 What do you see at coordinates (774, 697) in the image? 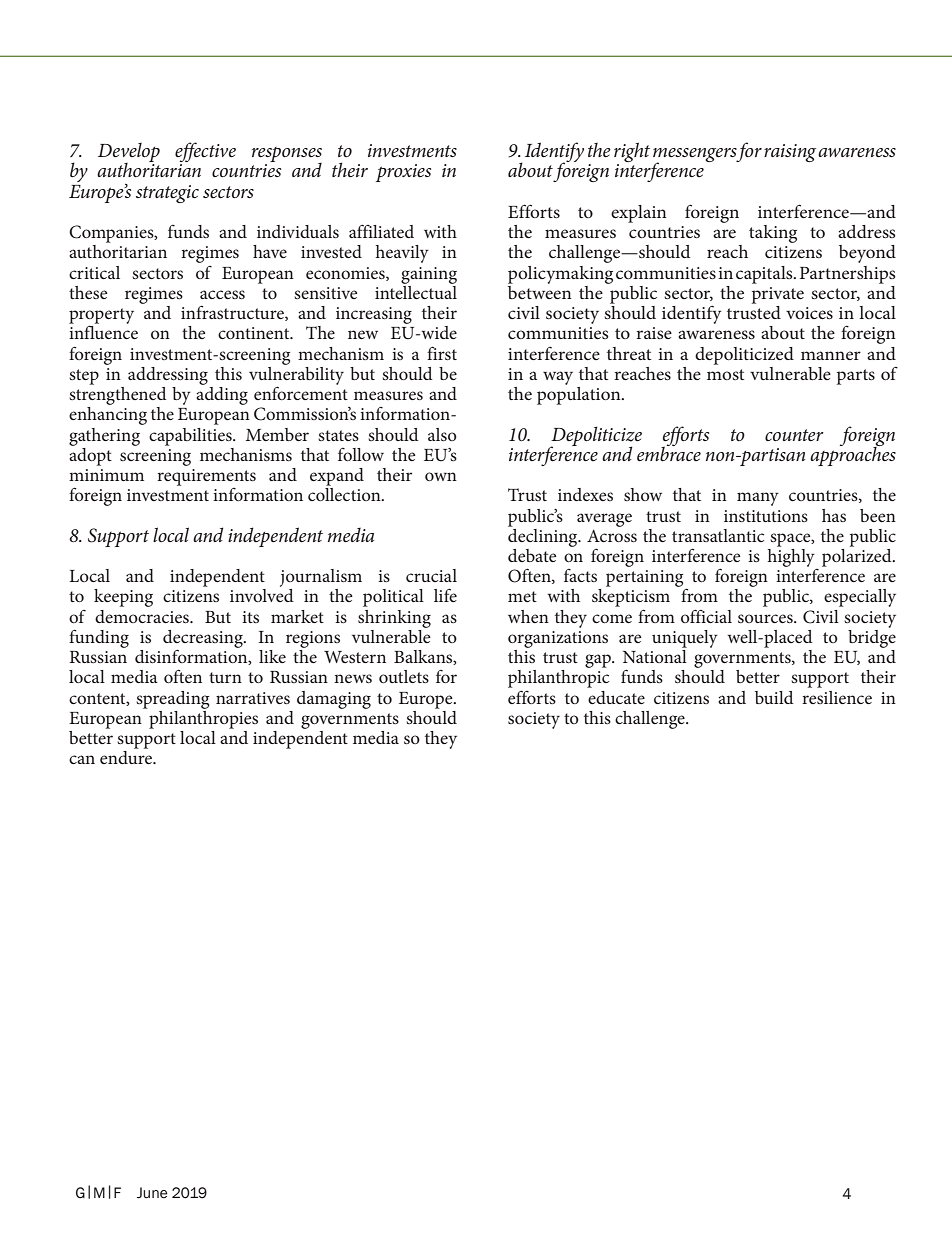
I see `build` at bounding box center [774, 697].
